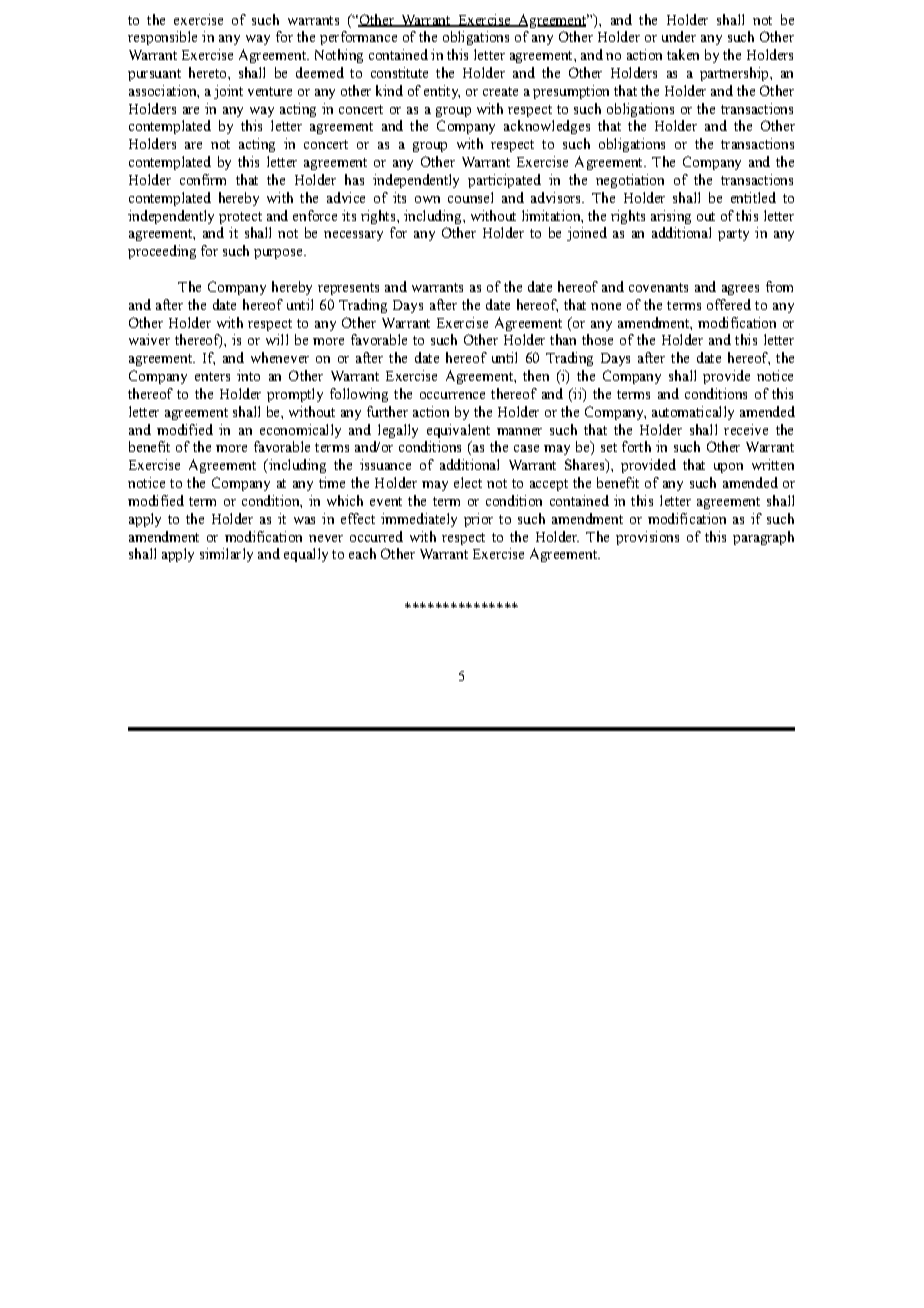 Image resolution: width=924 pixels, height=1308 pixels. I want to click on prior, so click(478, 520).
